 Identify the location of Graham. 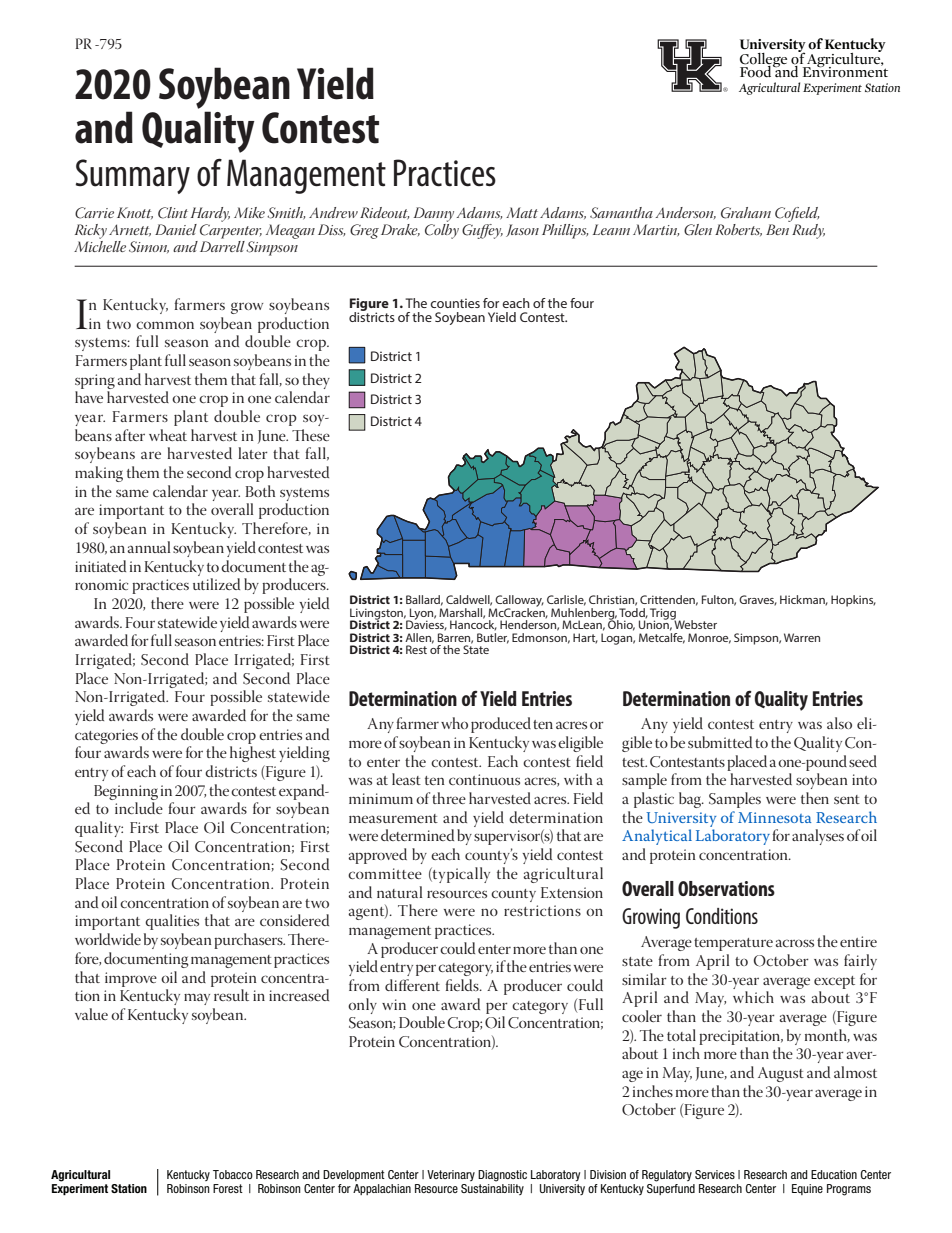
(746, 213).
